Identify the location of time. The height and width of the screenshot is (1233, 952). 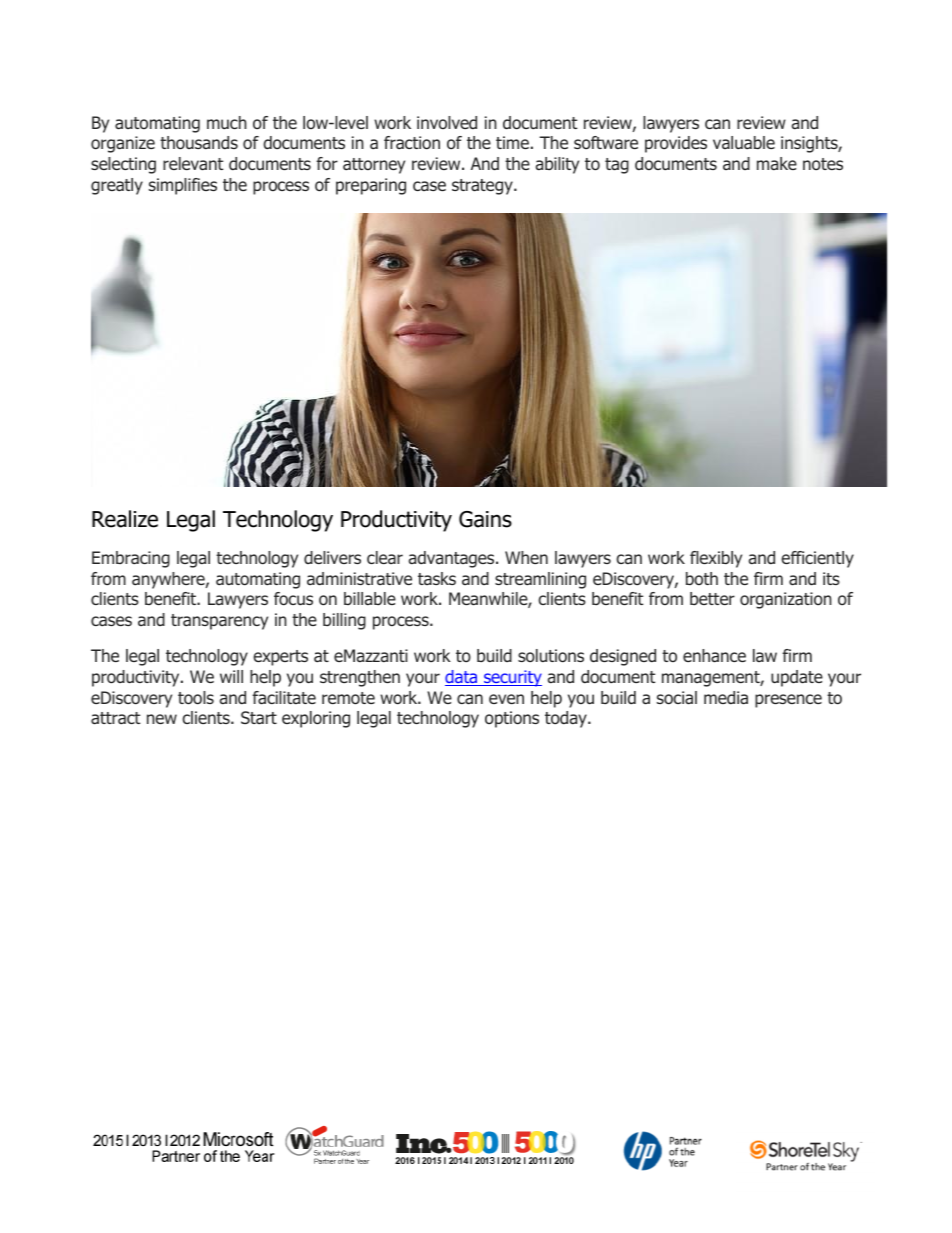
(512, 142).
